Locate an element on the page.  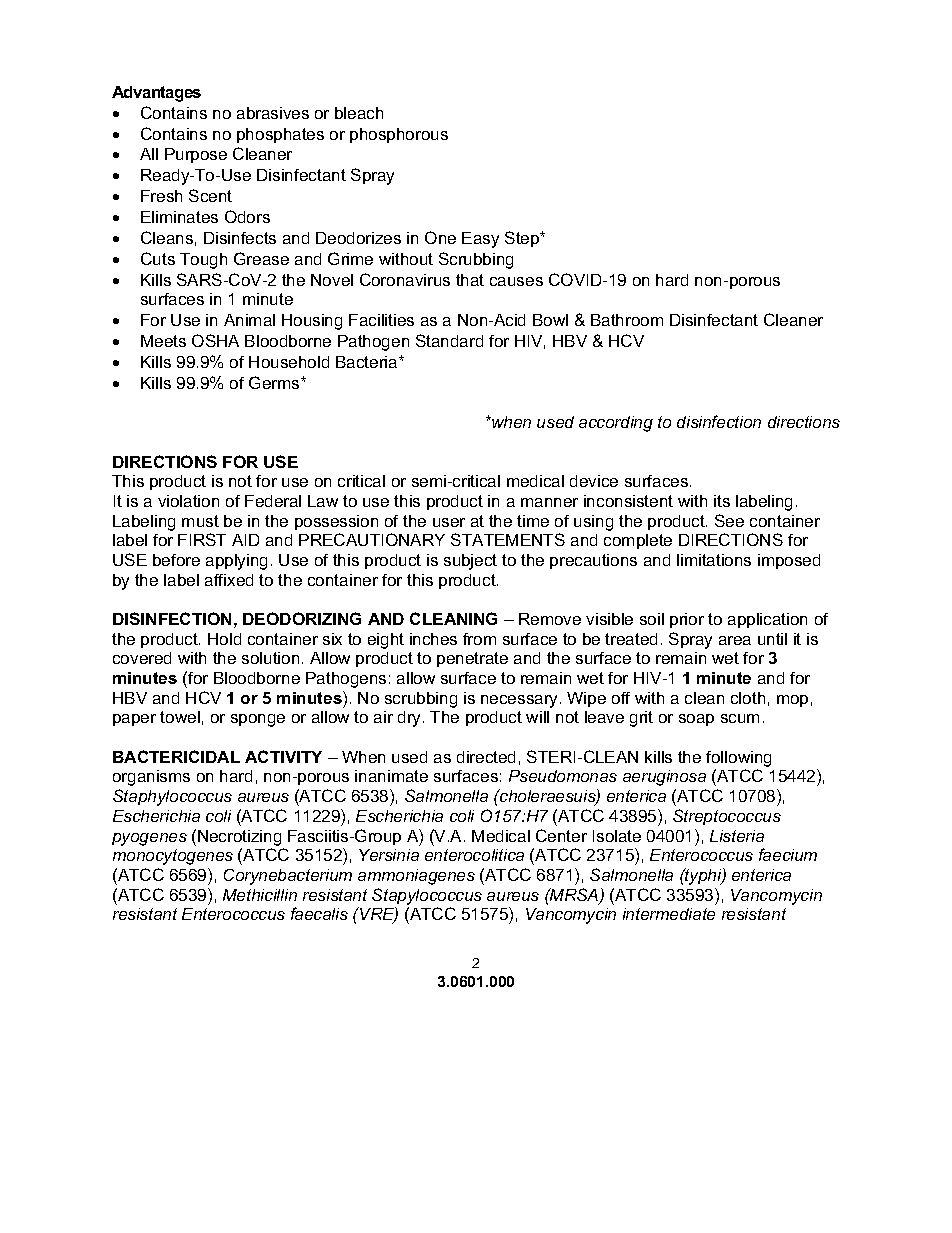
phosphorous is located at coordinates (399, 135).
